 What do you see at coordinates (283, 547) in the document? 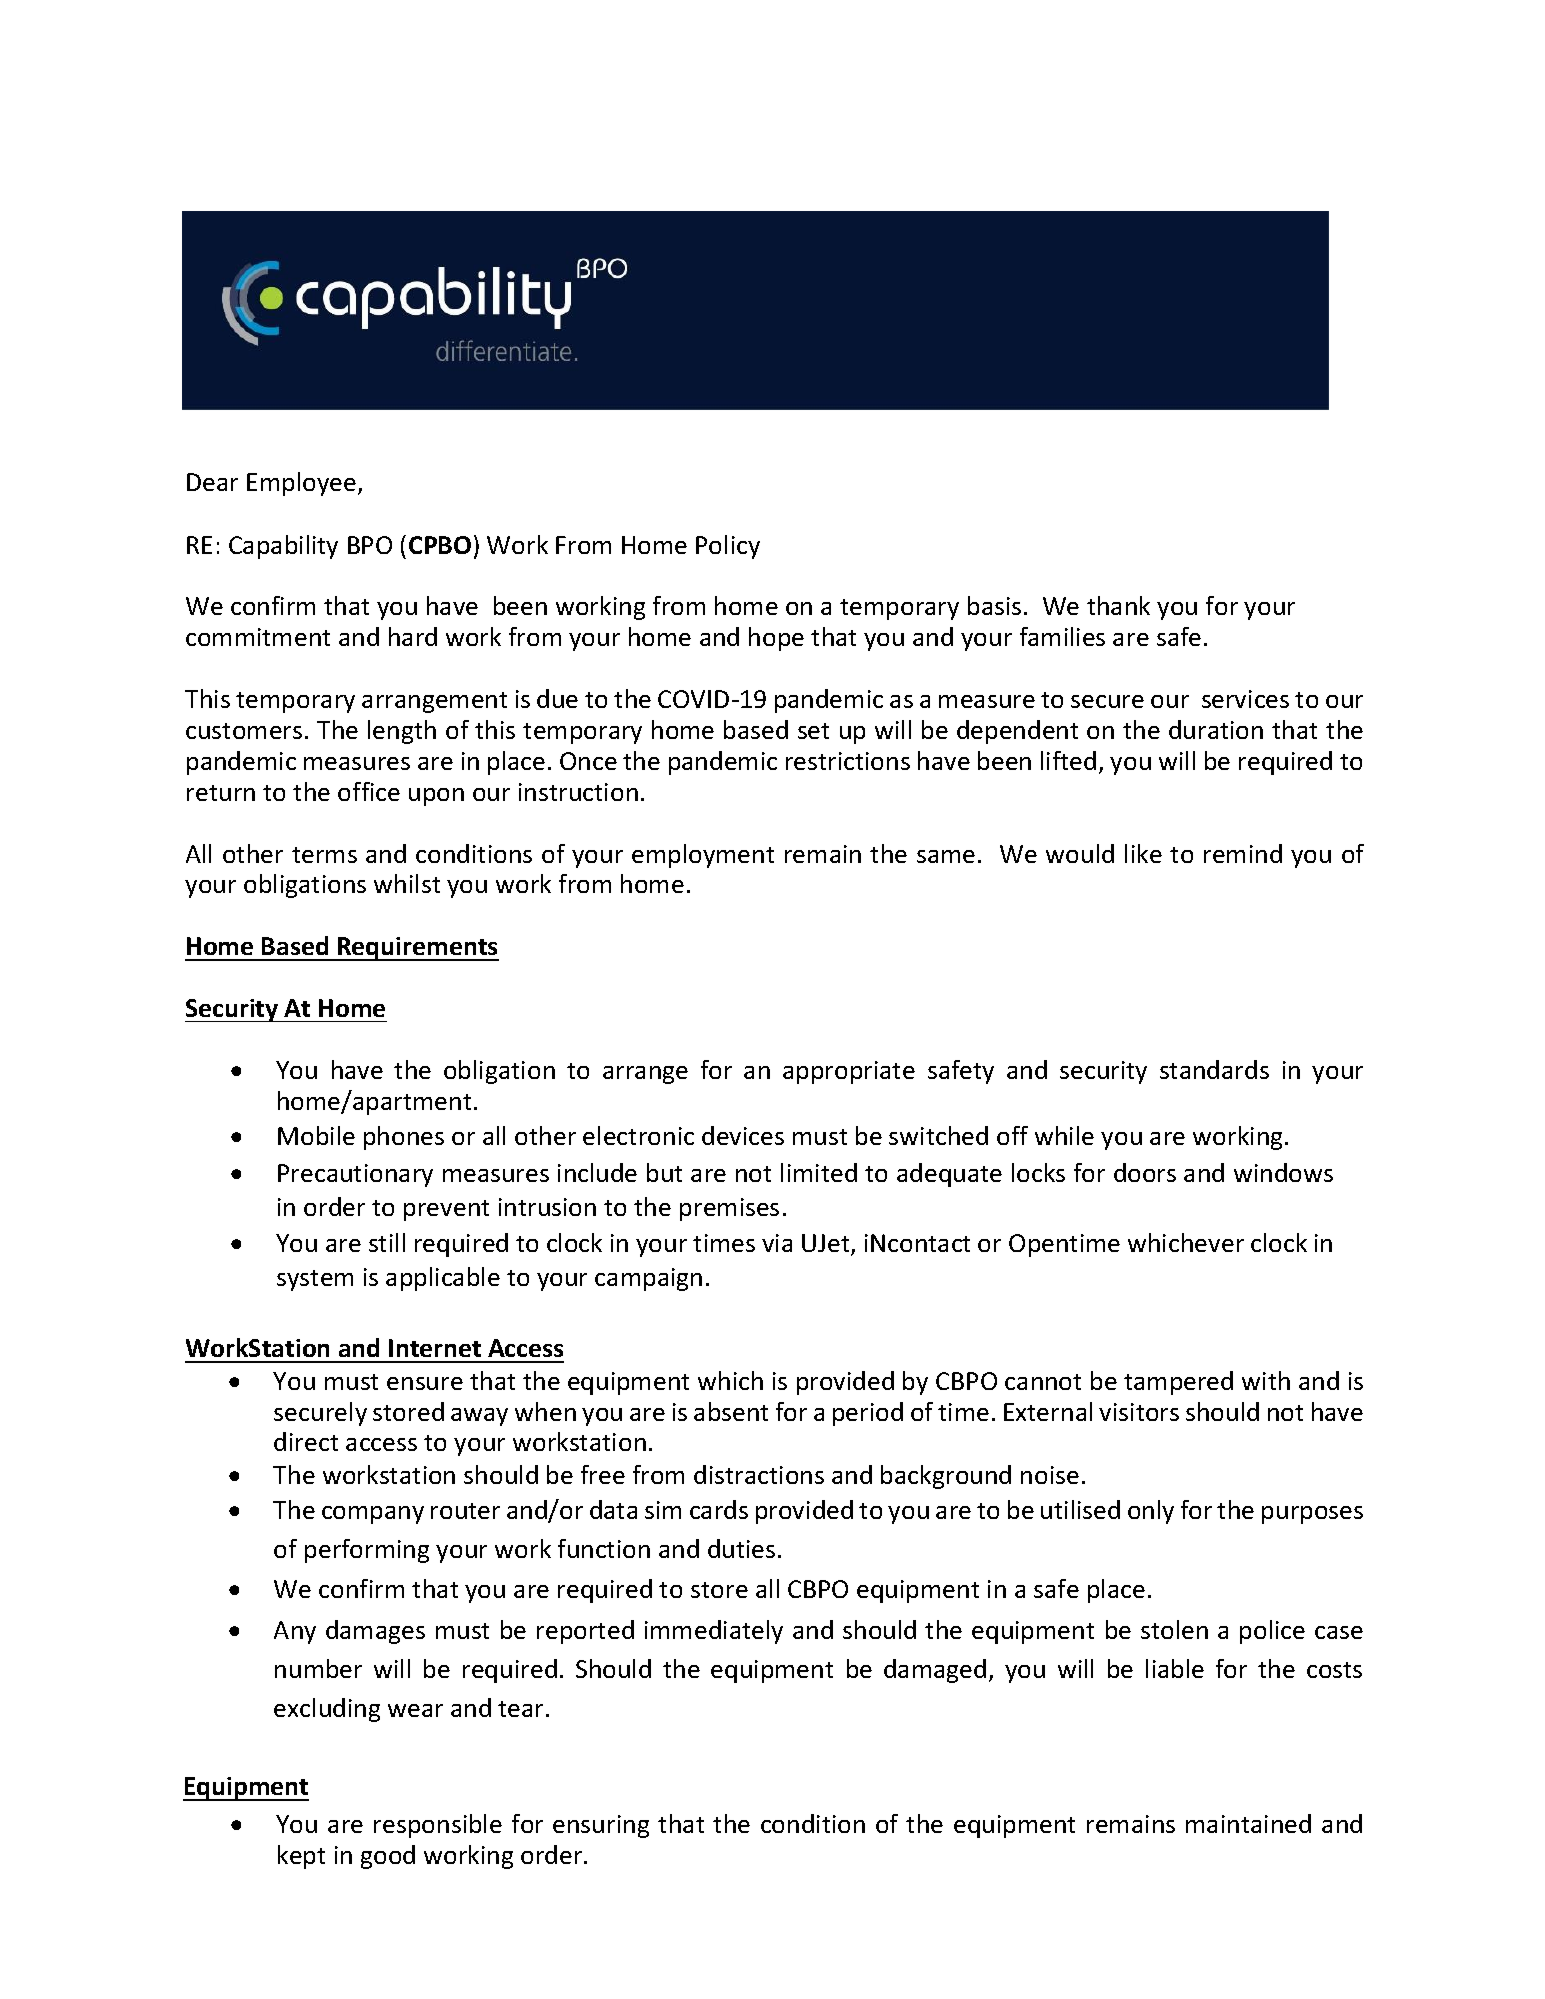
I see `Capability` at bounding box center [283, 547].
